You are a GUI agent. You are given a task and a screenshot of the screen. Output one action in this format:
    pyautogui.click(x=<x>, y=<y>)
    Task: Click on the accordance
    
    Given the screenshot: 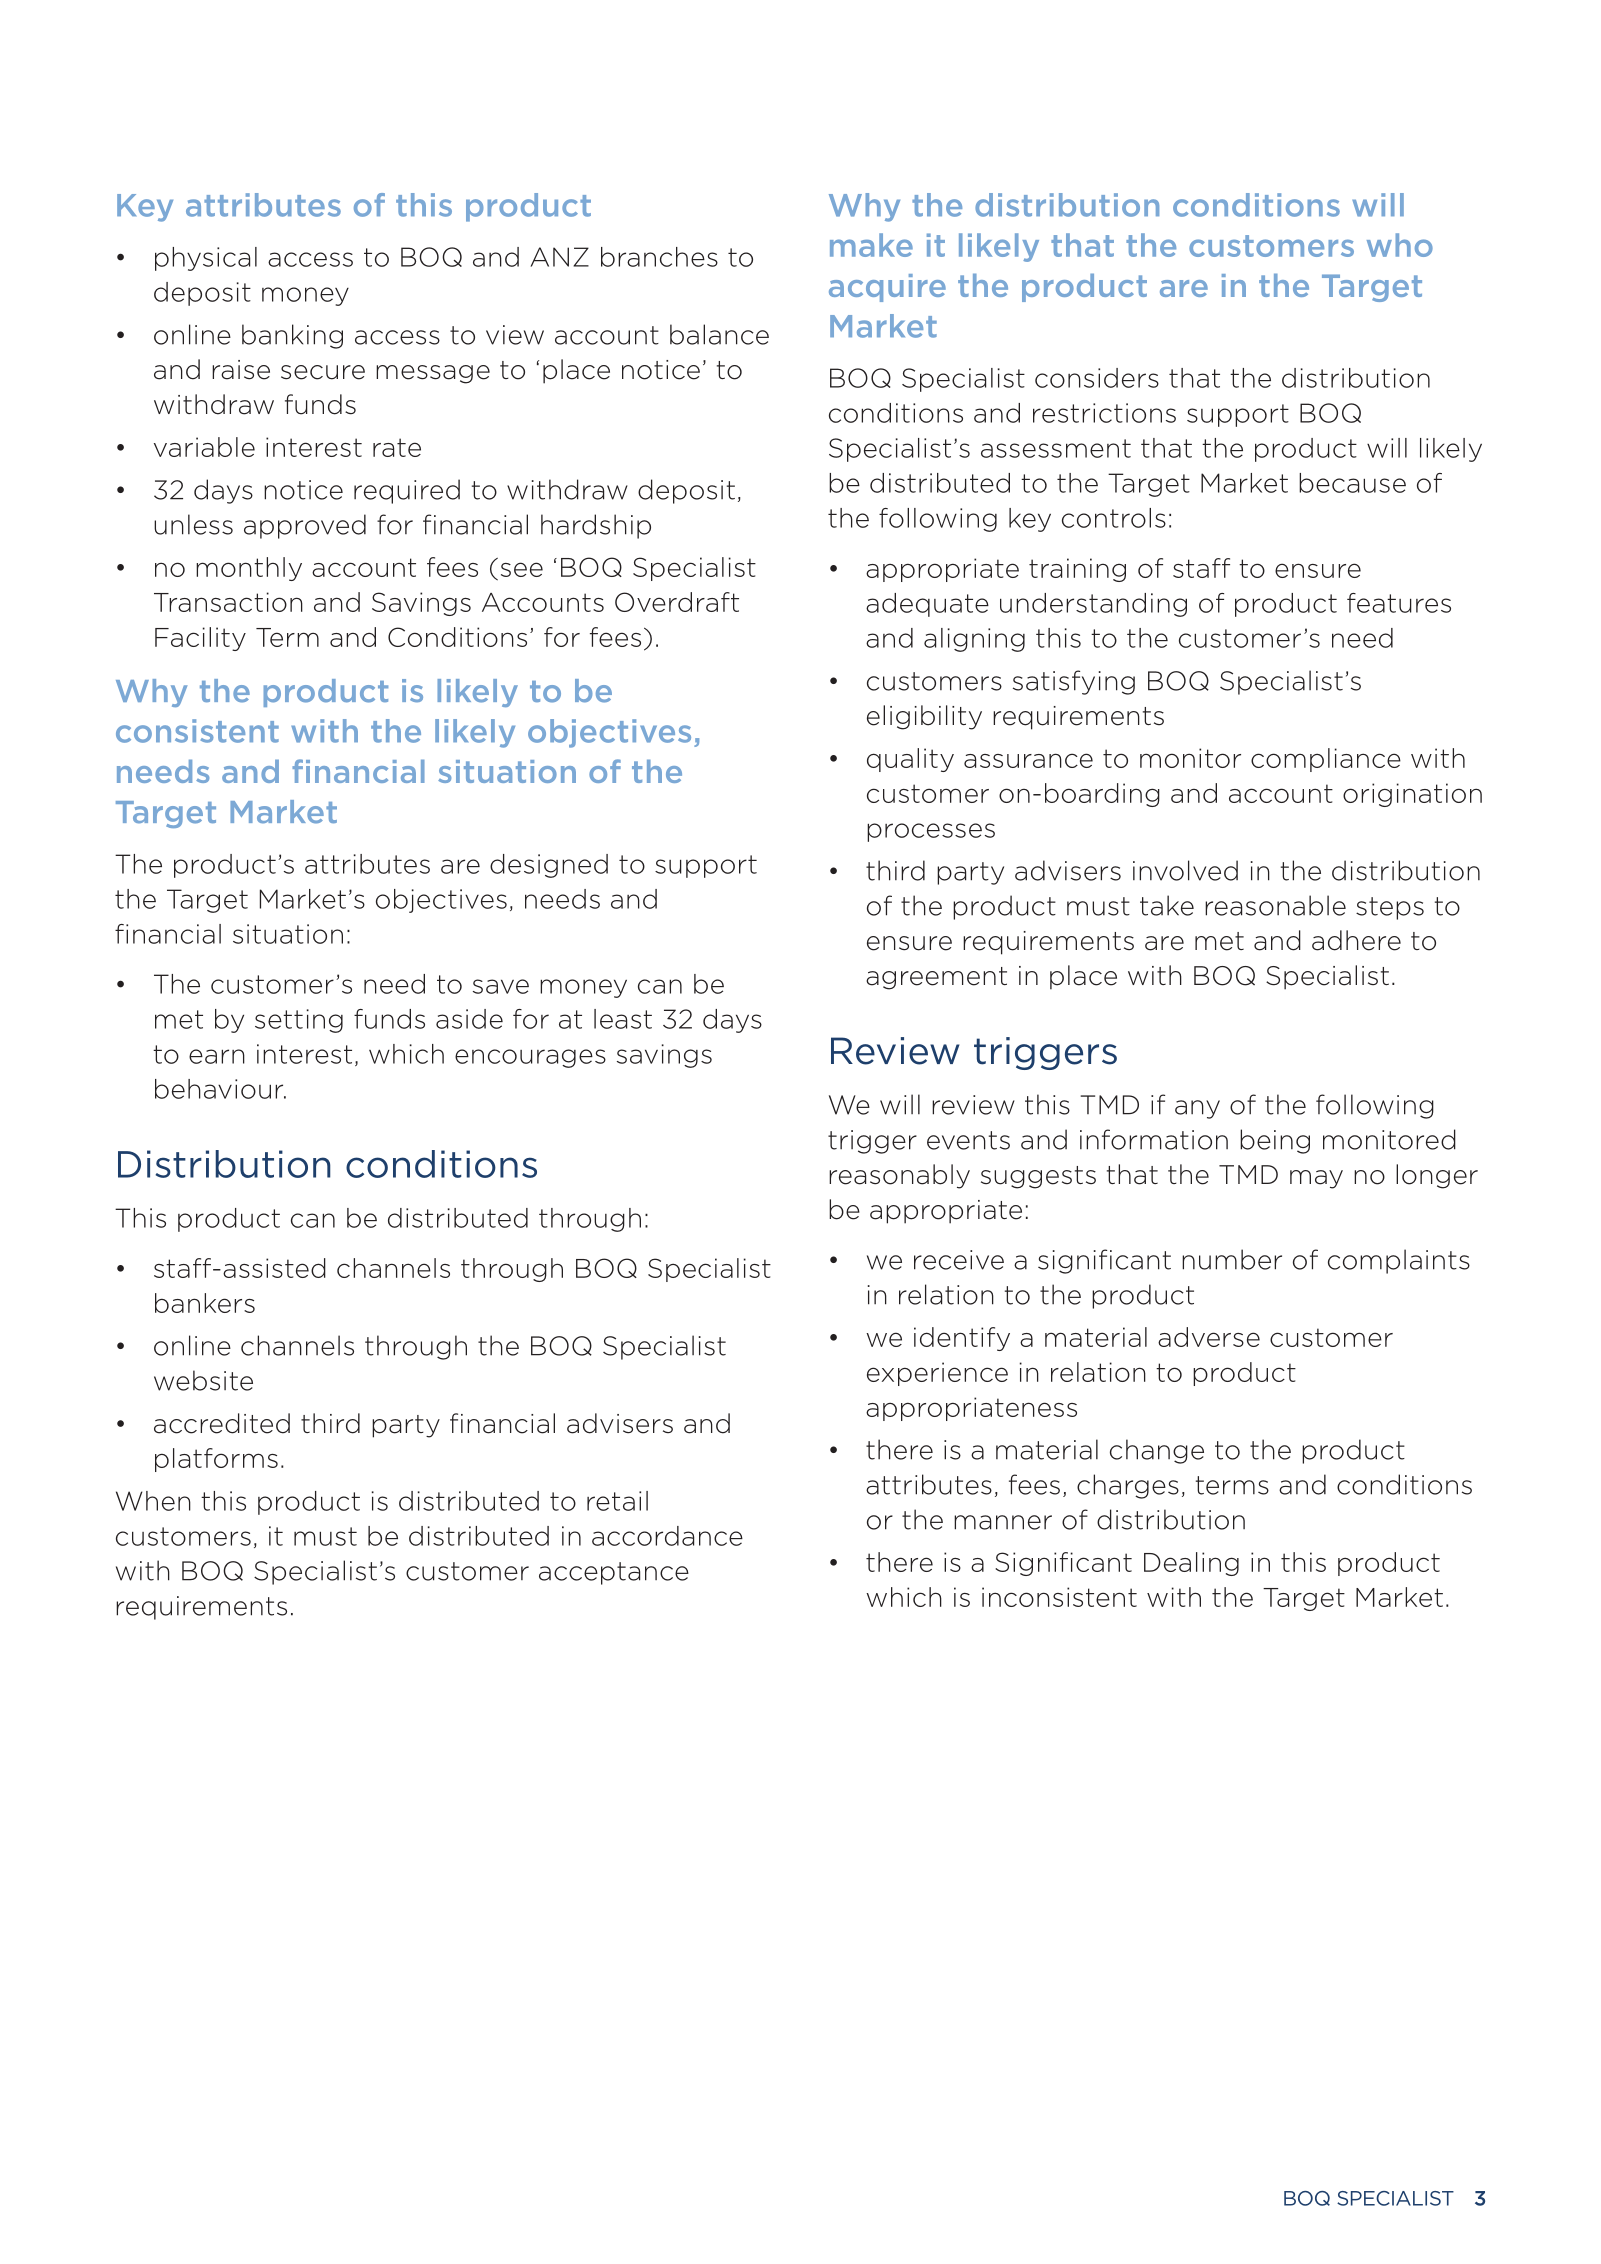 What is the action you would take?
    pyautogui.click(x=667, y=1536)
